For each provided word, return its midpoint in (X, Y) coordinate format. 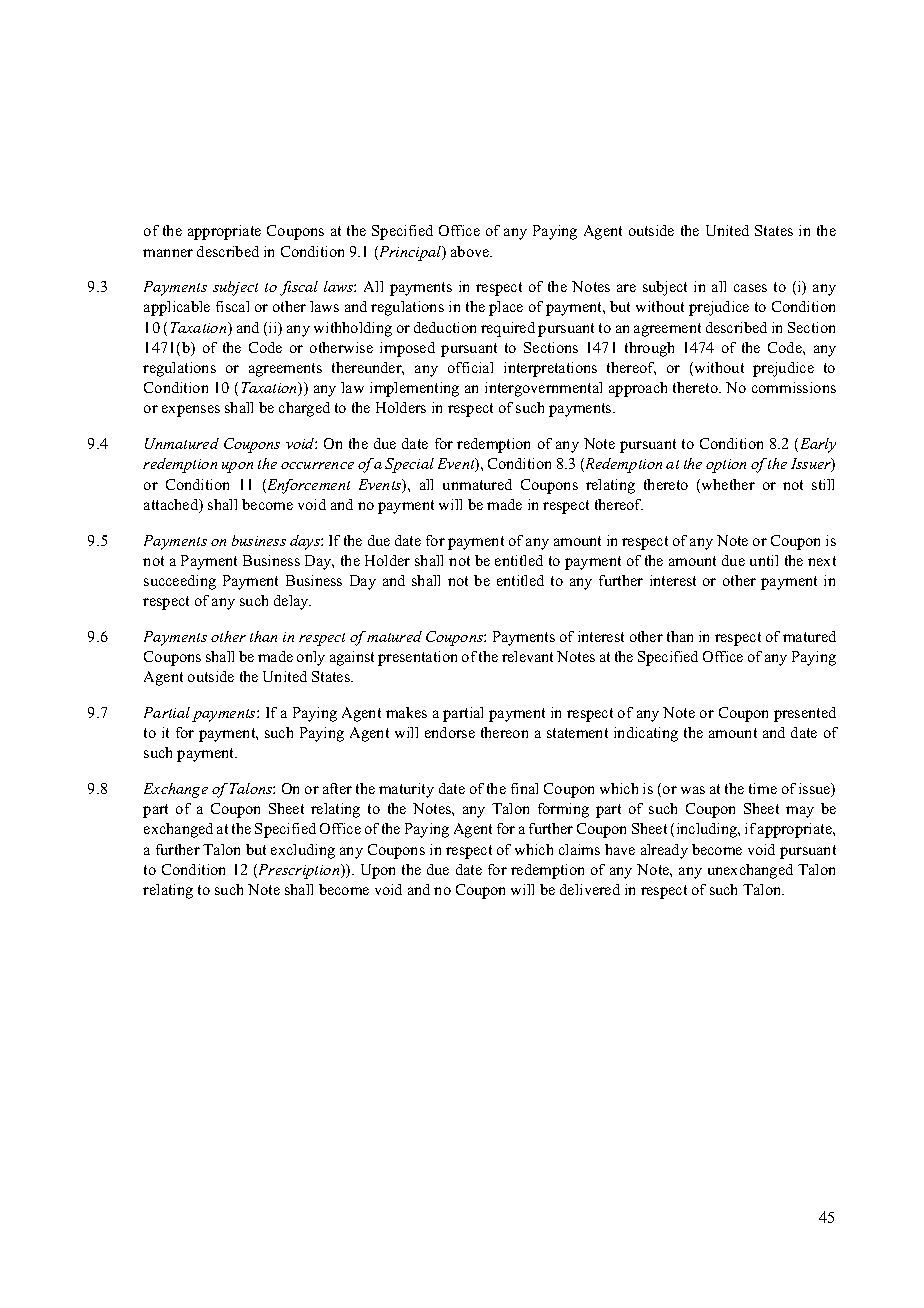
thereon (504, 732)
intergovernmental (543, 389)
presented (805, 714)
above (471, 251)
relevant (527, 656)
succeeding (180, 582)
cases (750, 288)
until (764, 560)
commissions (794, 387)
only (311, 658)
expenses (191, 411)
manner (168, 253)
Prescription (299, 871)
